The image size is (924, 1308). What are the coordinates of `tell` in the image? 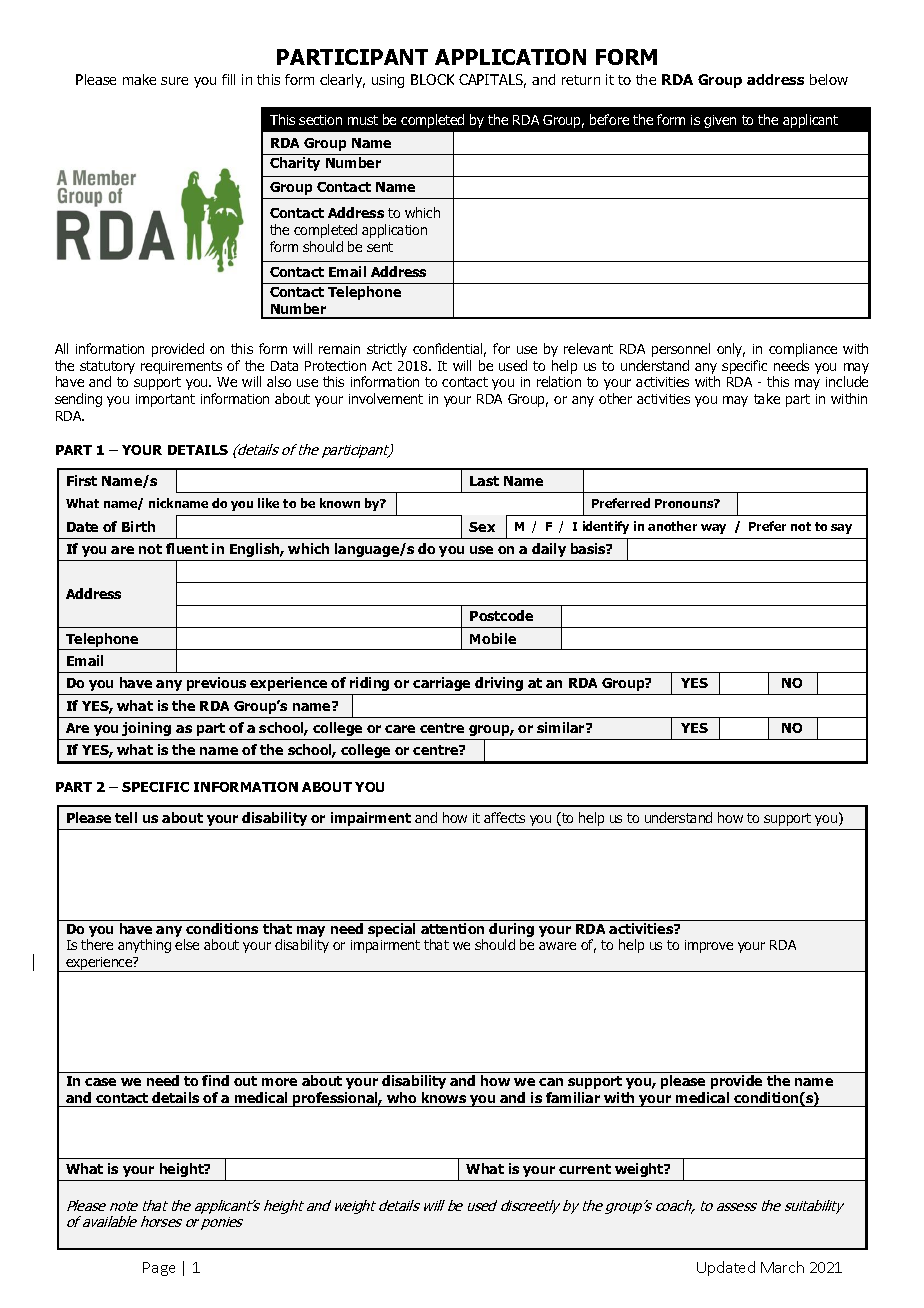 It's located at (126, 817).
